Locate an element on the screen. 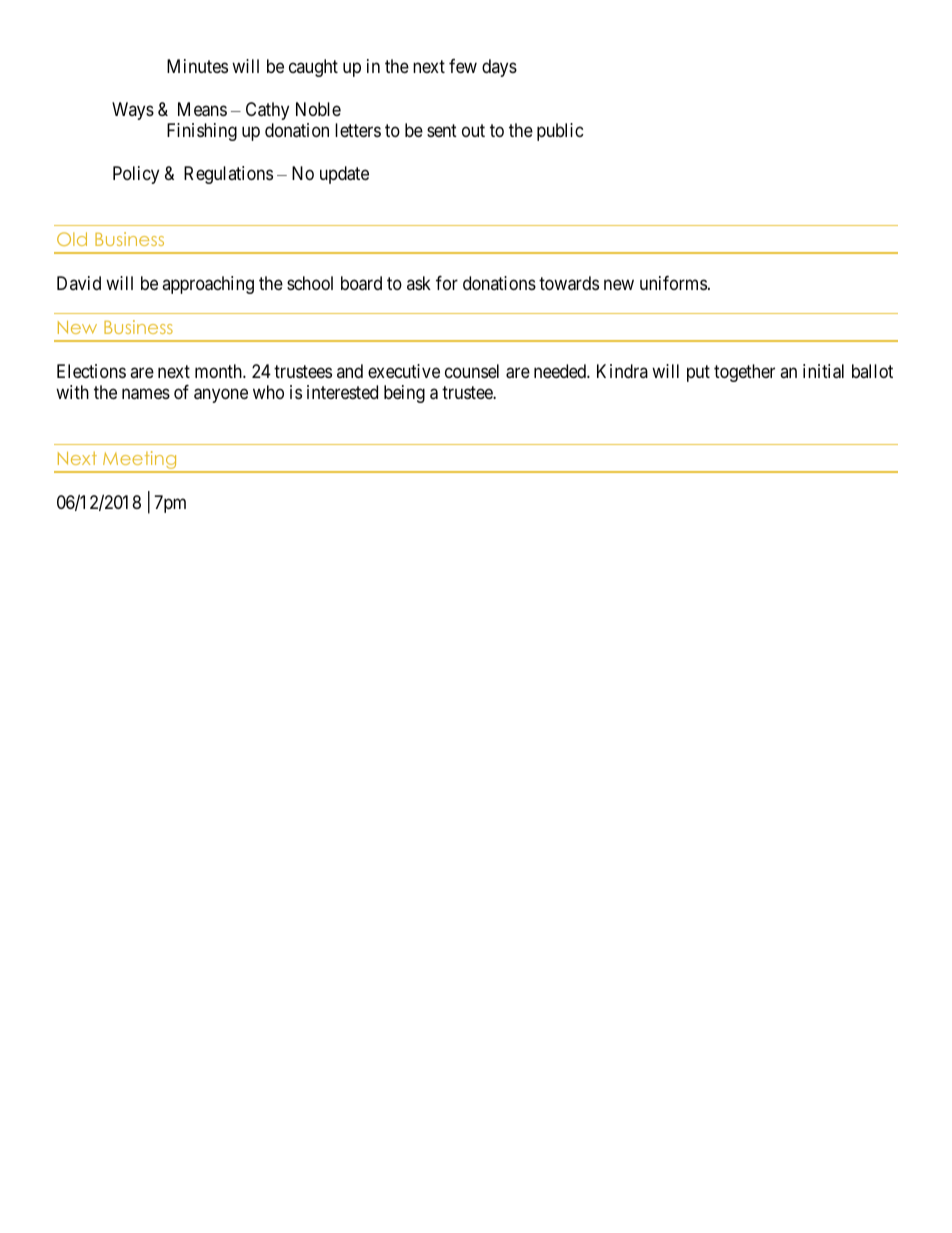  days is located at coordinates (499, 68).
